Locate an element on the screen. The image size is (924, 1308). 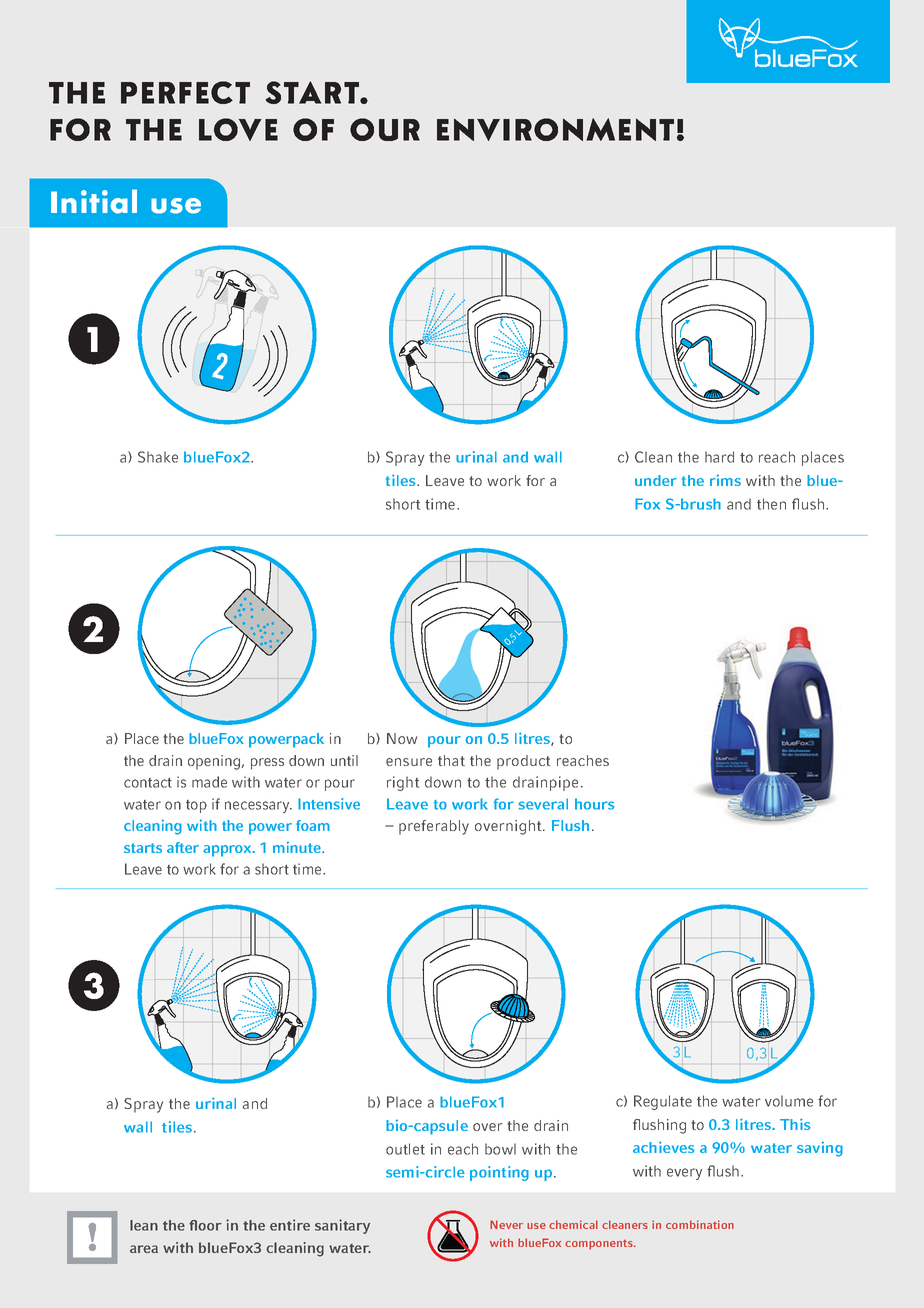
floor is located at coordinates (205, 1225).
